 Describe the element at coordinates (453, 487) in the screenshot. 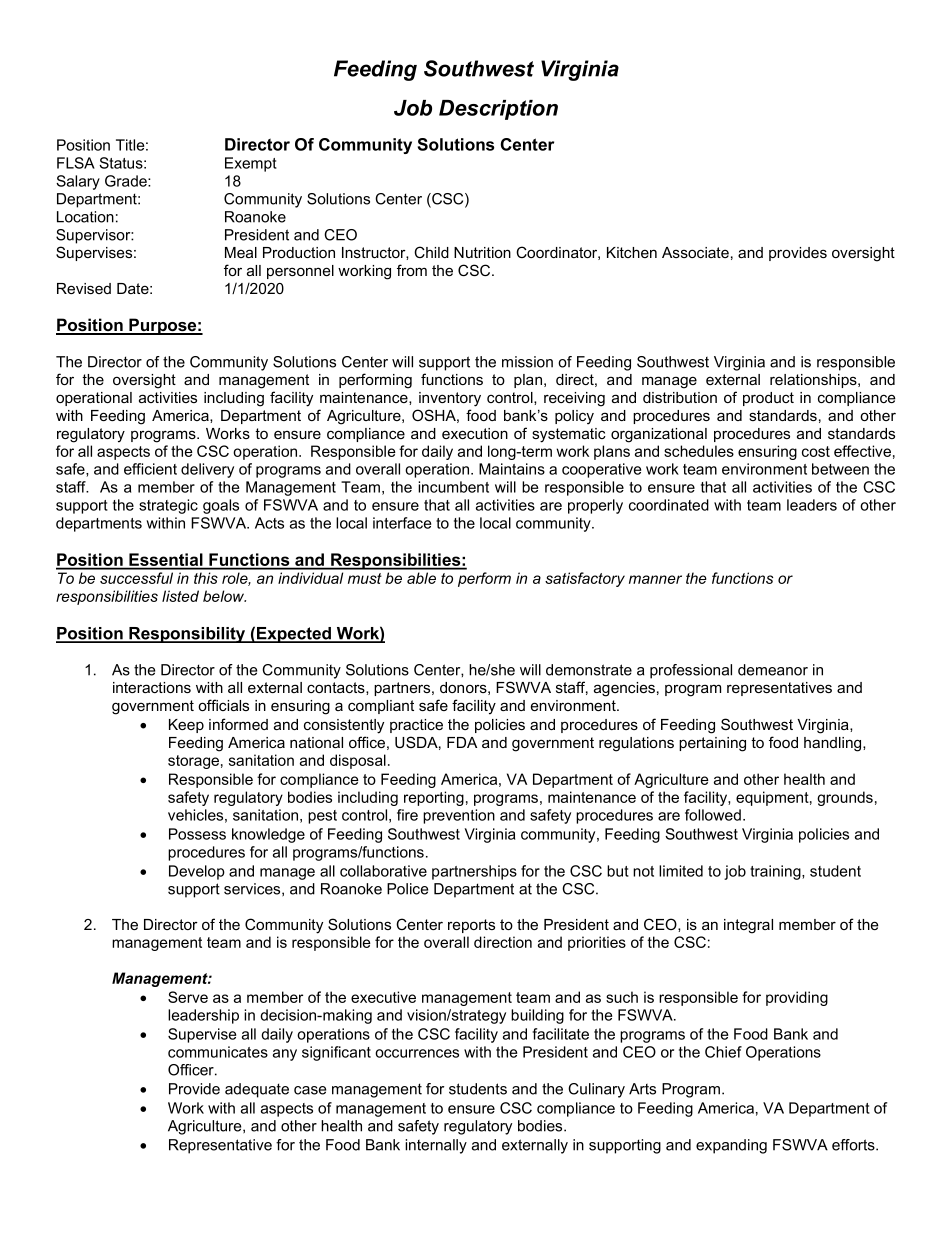

I see `incumbent` at that location.
